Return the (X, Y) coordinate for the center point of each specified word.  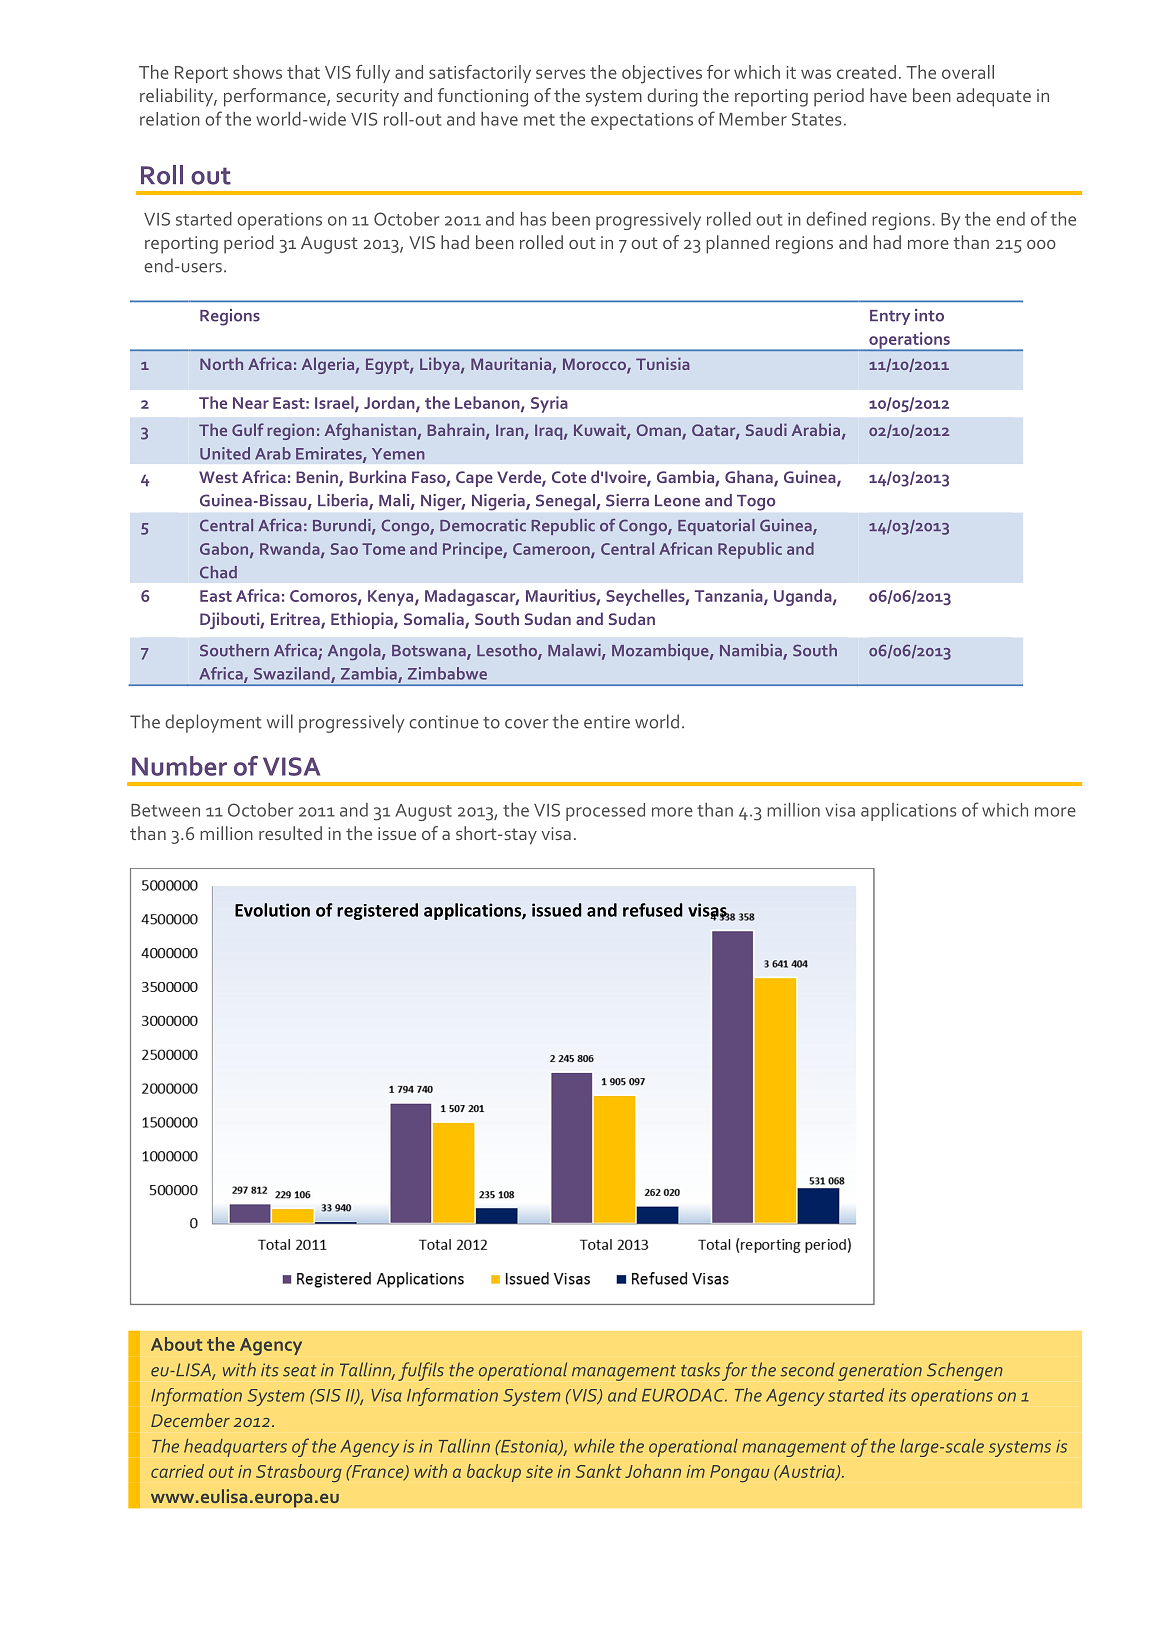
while (594, 1446)
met (539, 120)
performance (276, 97)
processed (605, 812)
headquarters (235, 1448)
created (866, 72)
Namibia (752, 651)
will (280, 721)
